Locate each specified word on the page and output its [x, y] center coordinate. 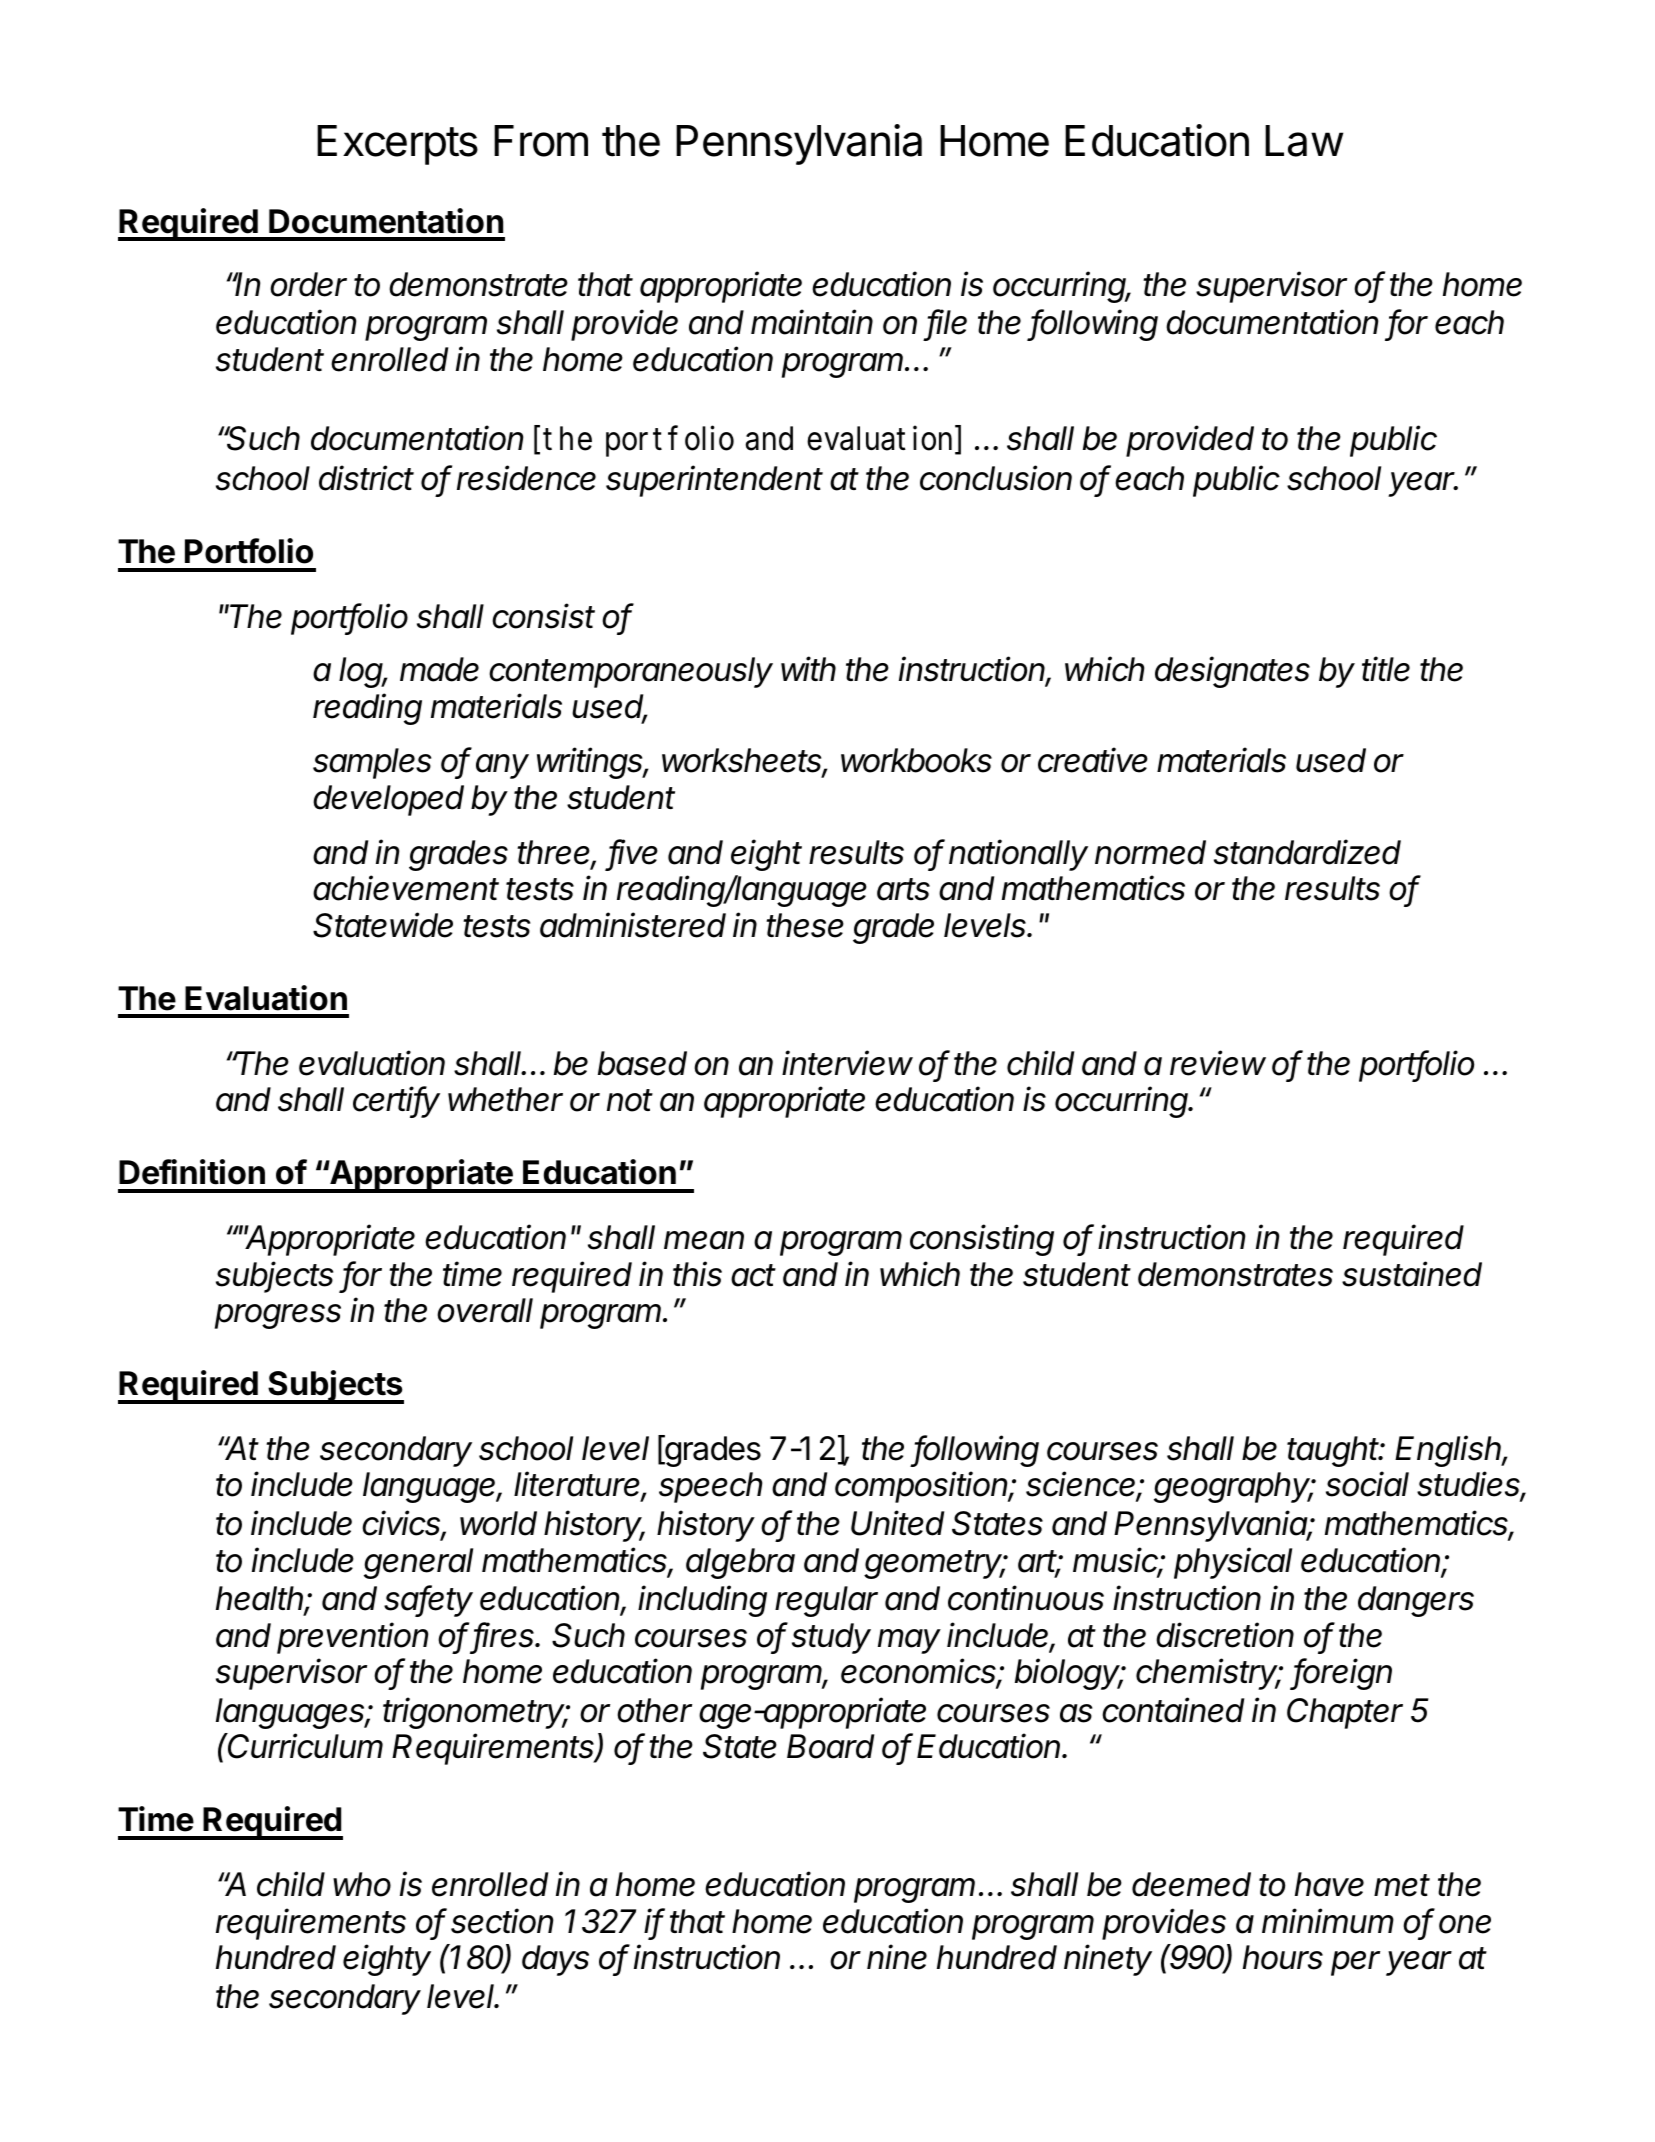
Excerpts [397, 145]
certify [396, 1102]
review [1218, 1063]
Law [1304, 141]
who [362, 1884]
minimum [1328, 1920]
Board [830, 1746]
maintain [812, 322]
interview [847, 1063]
